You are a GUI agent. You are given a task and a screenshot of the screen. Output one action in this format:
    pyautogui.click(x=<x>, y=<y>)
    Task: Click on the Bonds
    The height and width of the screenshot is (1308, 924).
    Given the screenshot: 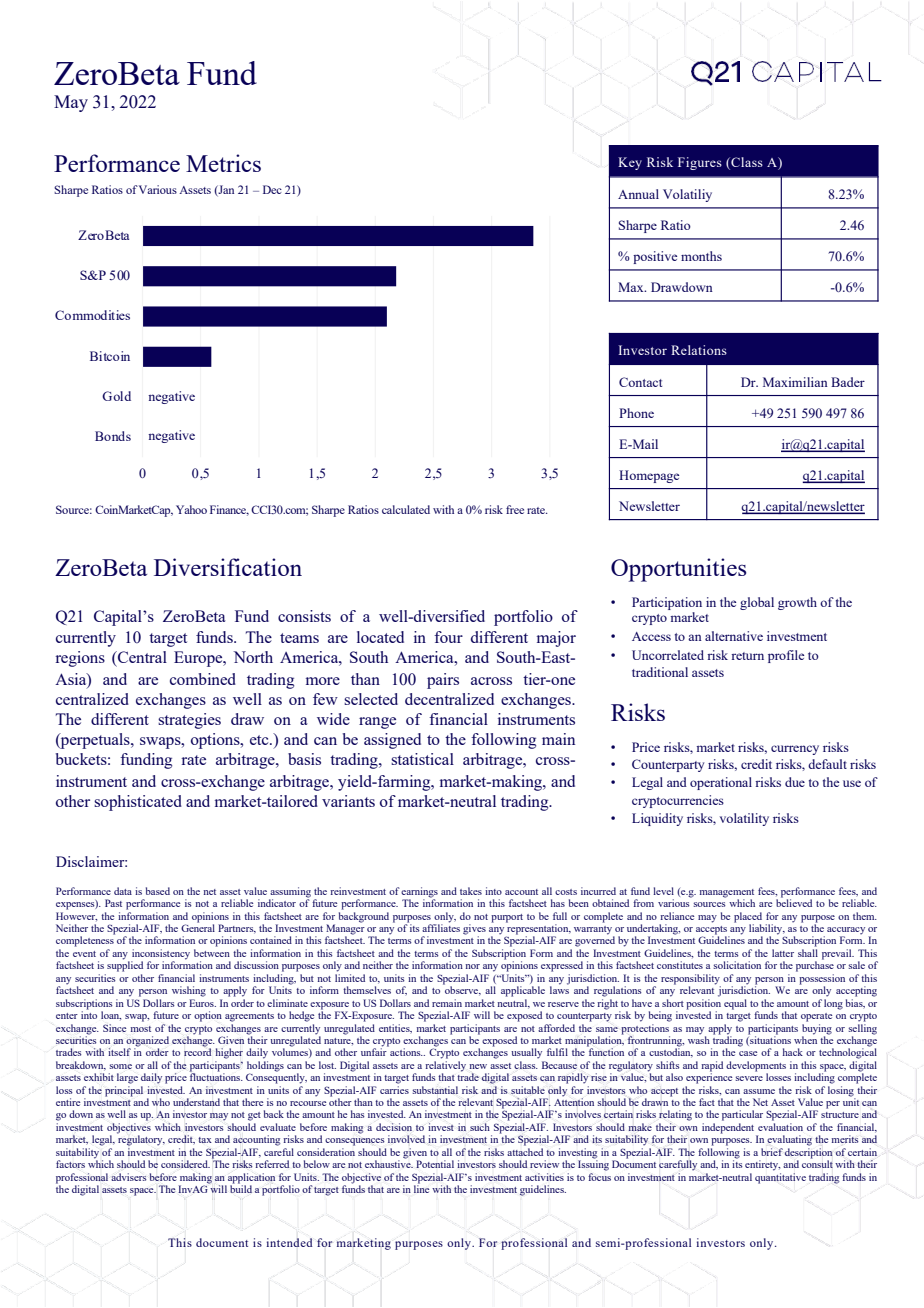 What is the action you would take?
    pyautogui.click(x=113, y=436)
